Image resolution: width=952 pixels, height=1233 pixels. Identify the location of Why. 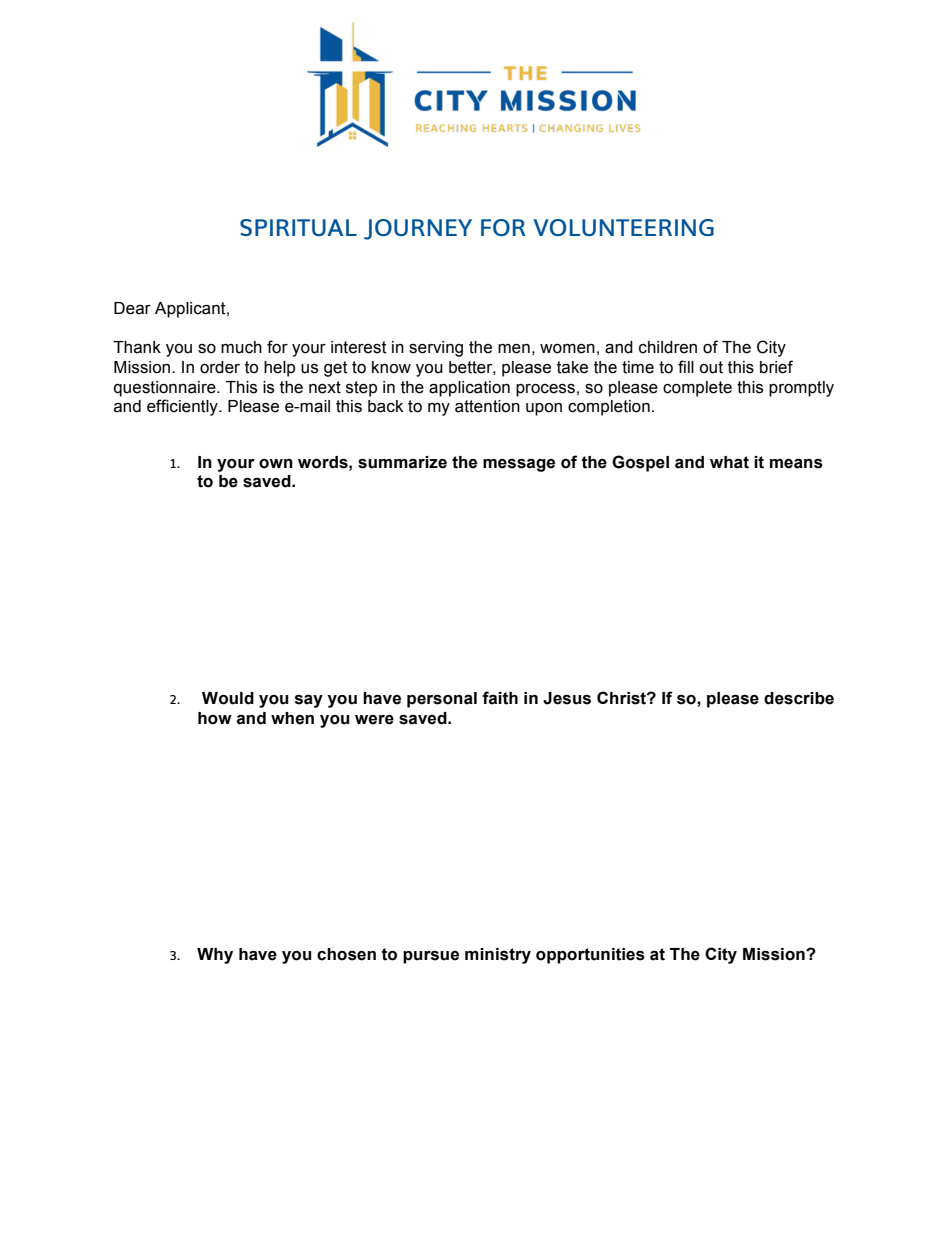
(215, 956).
